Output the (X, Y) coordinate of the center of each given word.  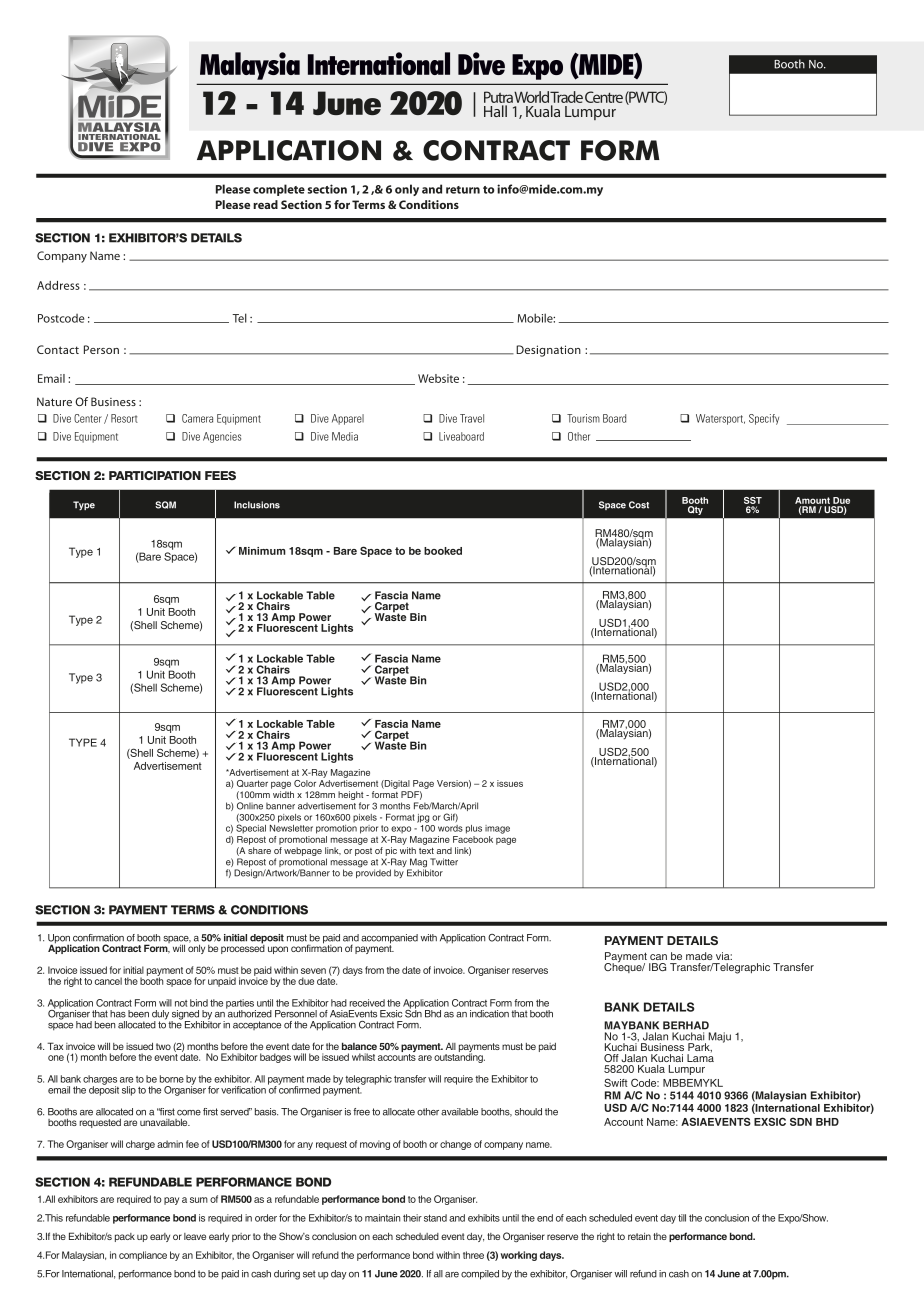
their (412, 1218)
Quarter (252, 783)
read (265, 204)
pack (125, 1237)
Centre (604, 97)
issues (510, 783)
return (463, 190)
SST (753, 500)
